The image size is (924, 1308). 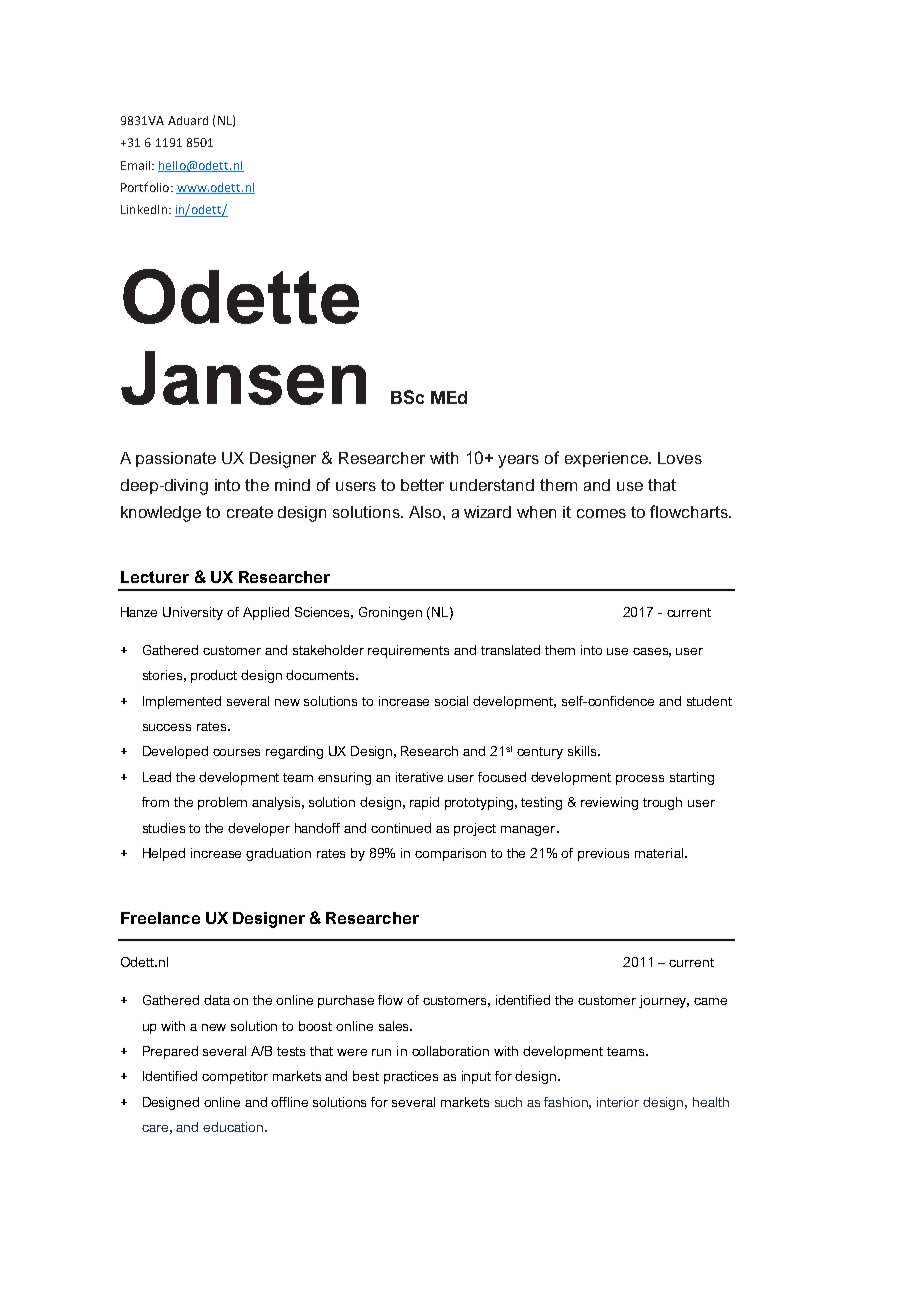 What do you see at coordinates (680, 458) in the screenshot?
I see `Loves` at bounding box center [680, 458].
